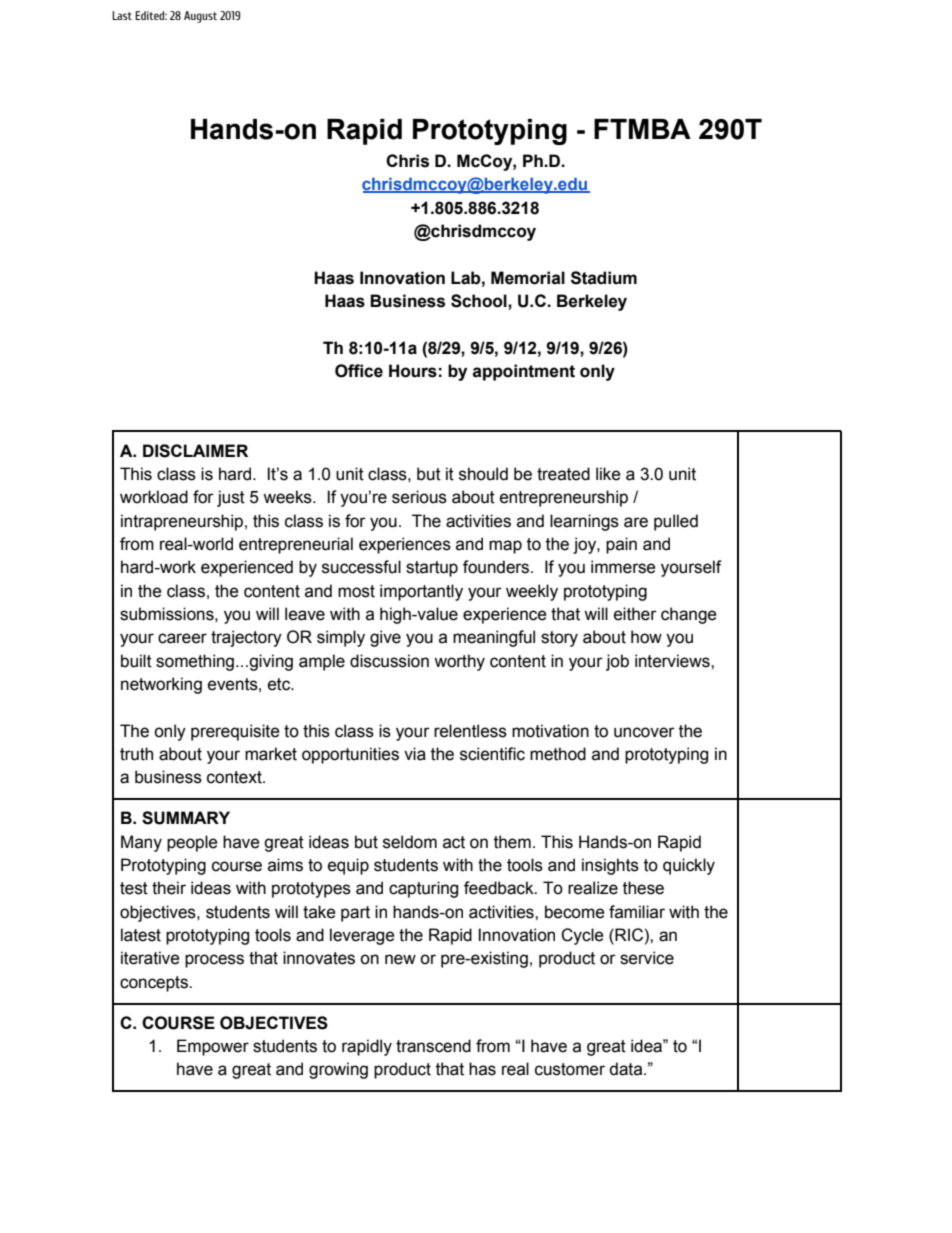 Image resolution: width=952 pixels, height=1233 pixels. Describe the element at coordinates (621, 545) in the document. I see `pain` at that location.
